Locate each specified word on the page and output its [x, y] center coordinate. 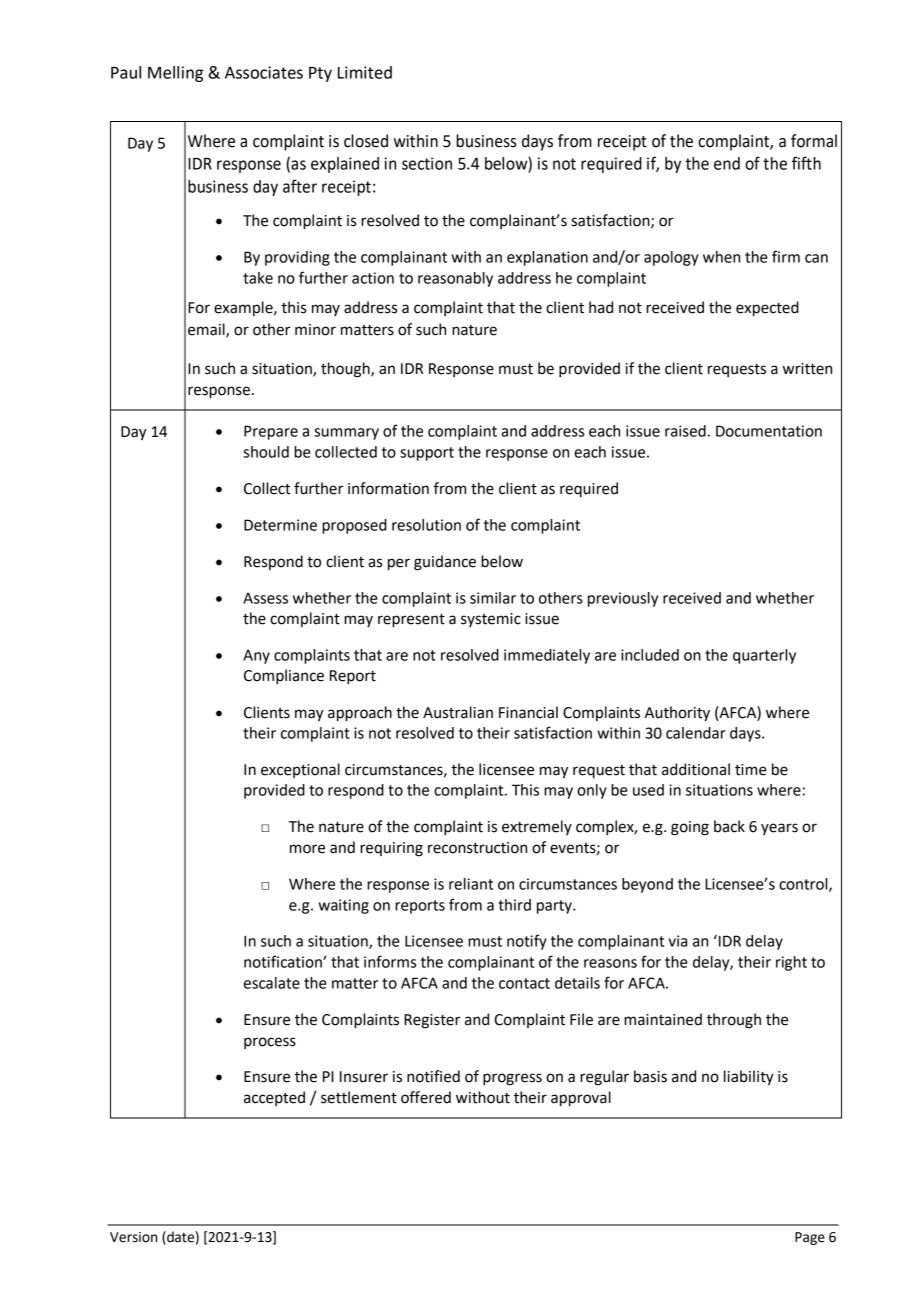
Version [133, 1237]
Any [256, 656]
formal [814, 141]
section [427, 163]
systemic [491, 620]
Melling [175, 74]
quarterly [764, 656]
